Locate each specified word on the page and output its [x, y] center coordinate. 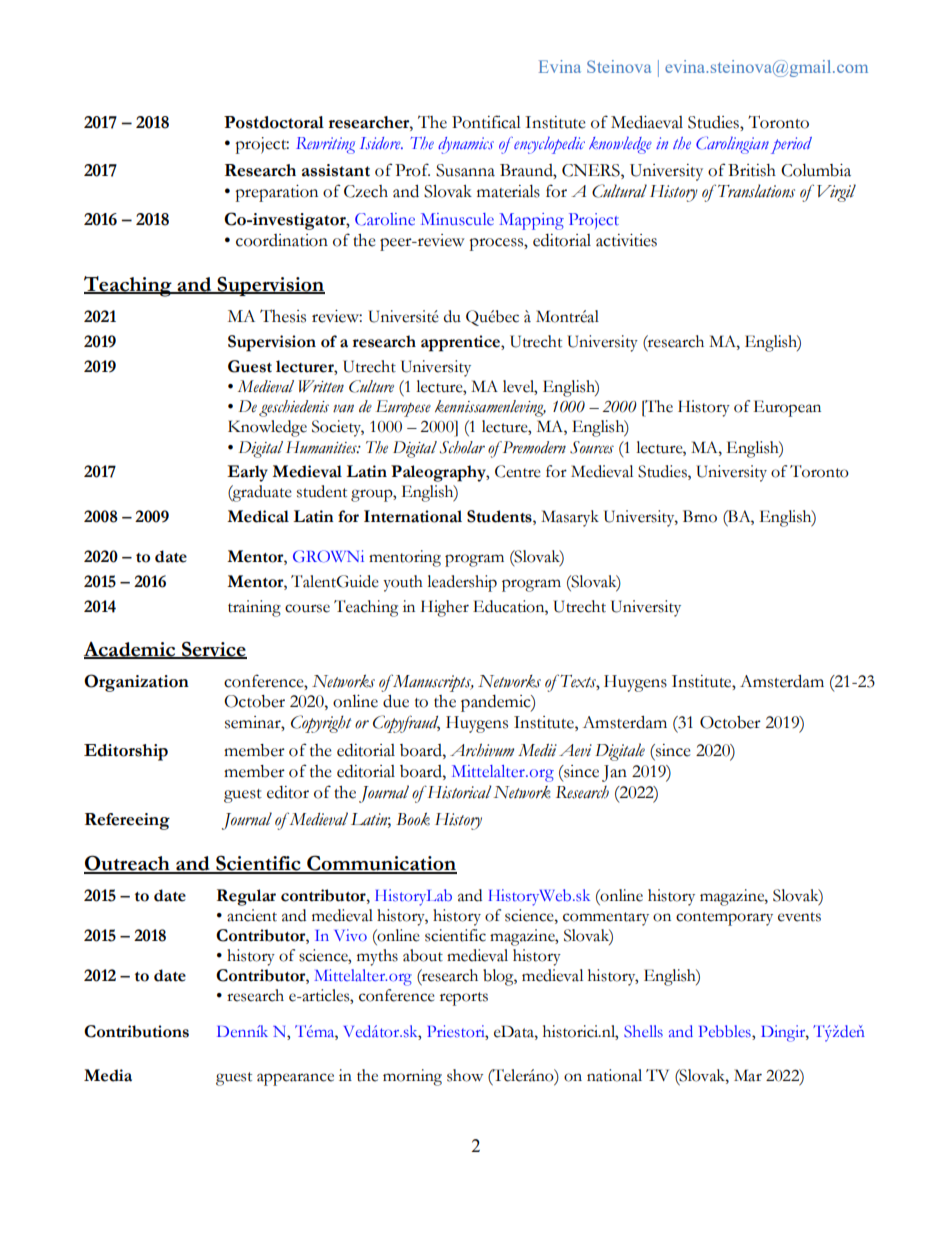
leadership [462, 583]
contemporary [724, 919]
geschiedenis [294, 408]
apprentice [461, 343]
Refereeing [127, 821]
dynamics [466, 145]
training [254, 608]
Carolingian [732, 145]
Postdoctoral [274, 122]
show [465, 1075]
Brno [700, 516]
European [787, 408]
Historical [458, 792]
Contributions [136, 1031]
